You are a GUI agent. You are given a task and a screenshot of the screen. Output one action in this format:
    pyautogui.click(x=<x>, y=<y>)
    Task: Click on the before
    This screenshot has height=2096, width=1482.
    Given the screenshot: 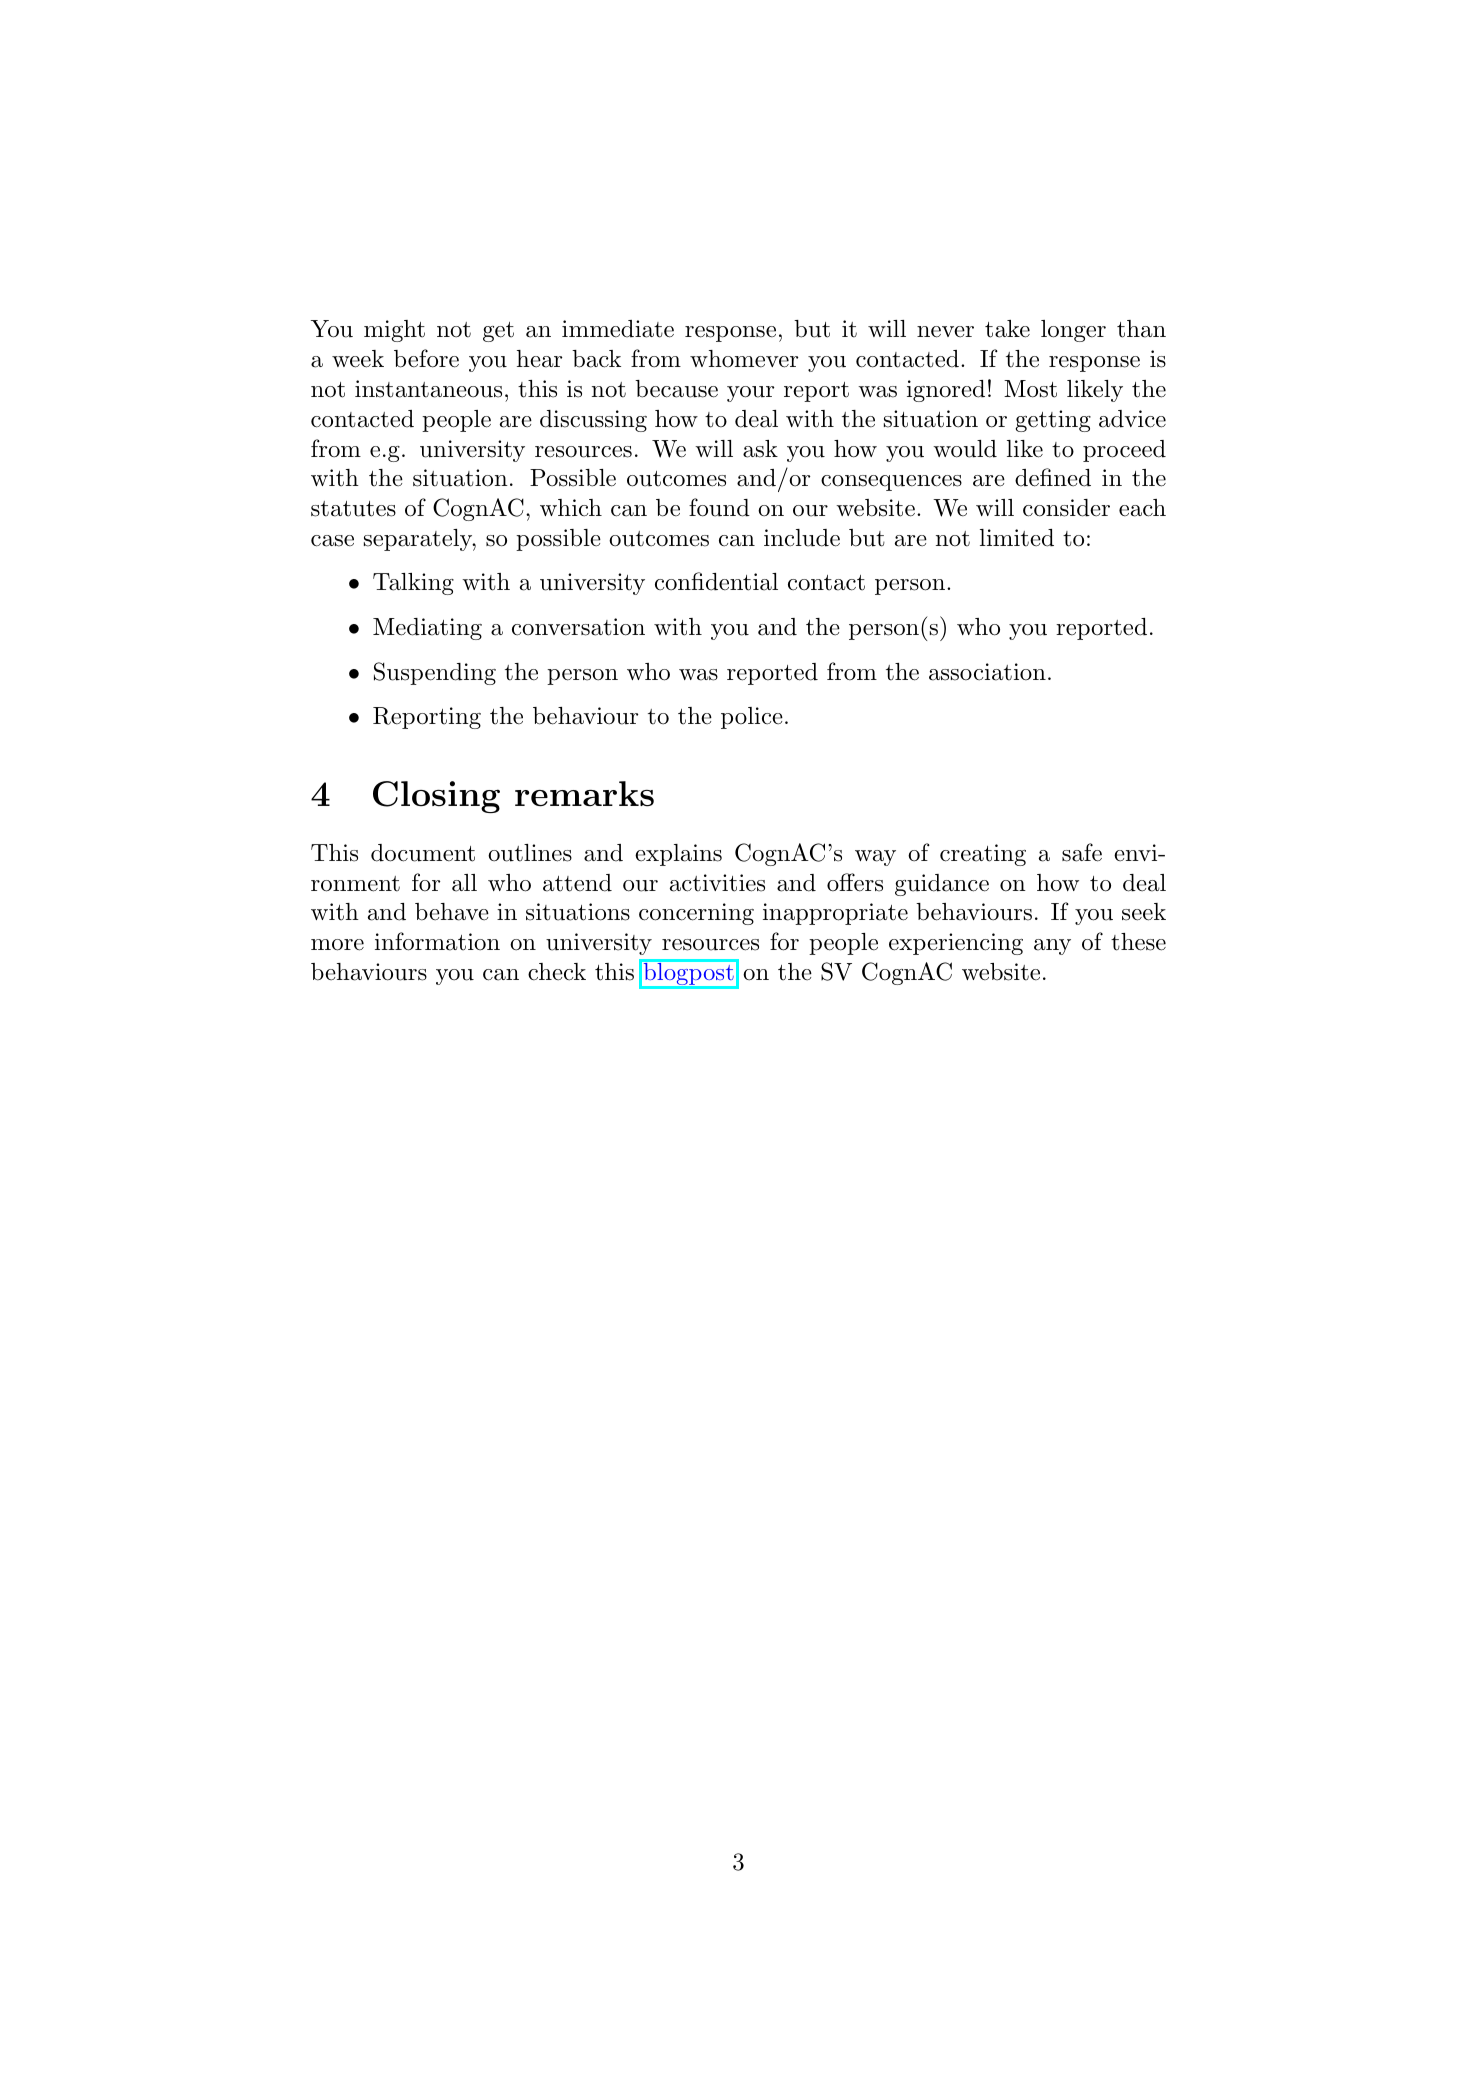 What is the action you would take?
    pyautogui.click(x=426, y=358)
